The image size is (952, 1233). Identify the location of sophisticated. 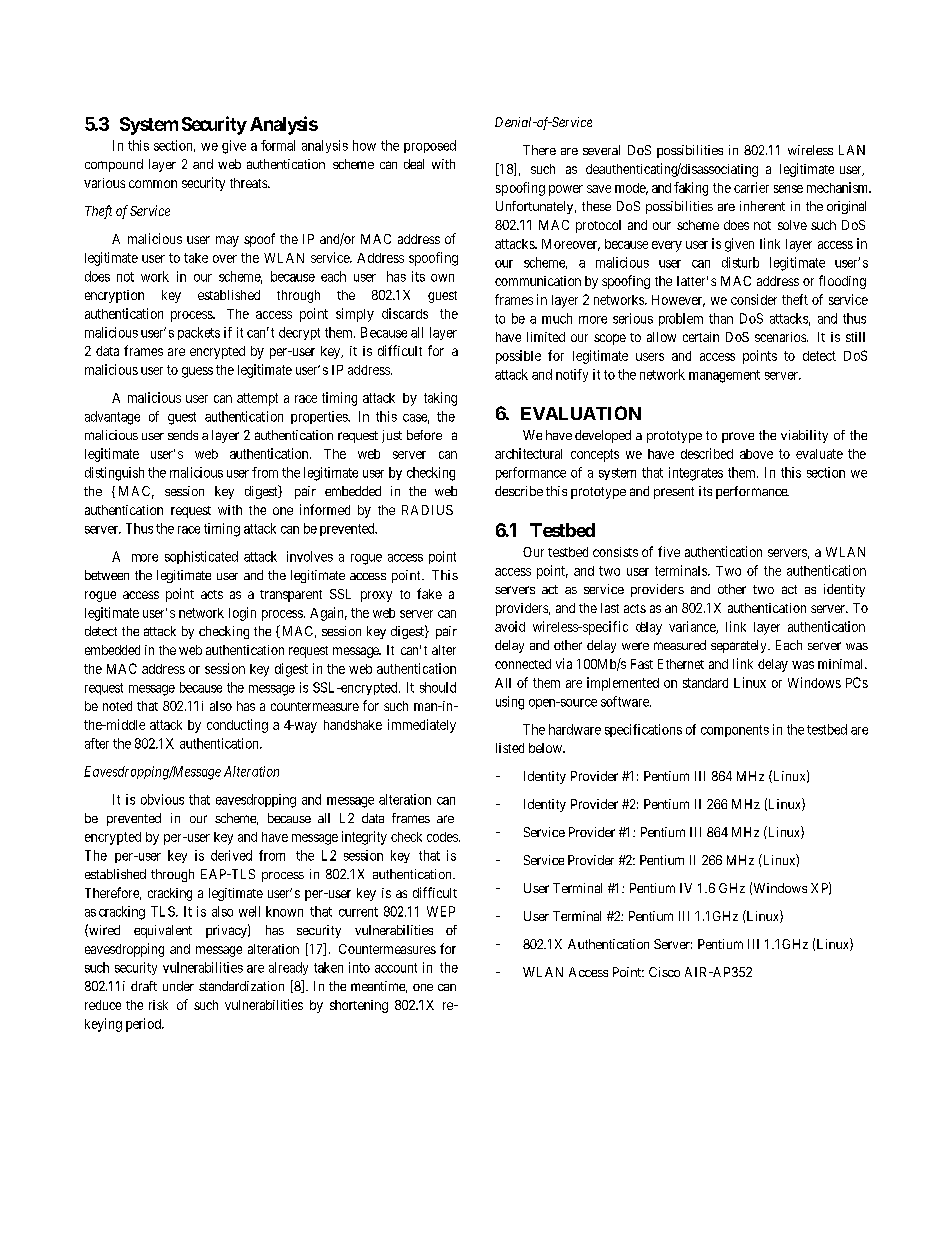
(201, 557).
